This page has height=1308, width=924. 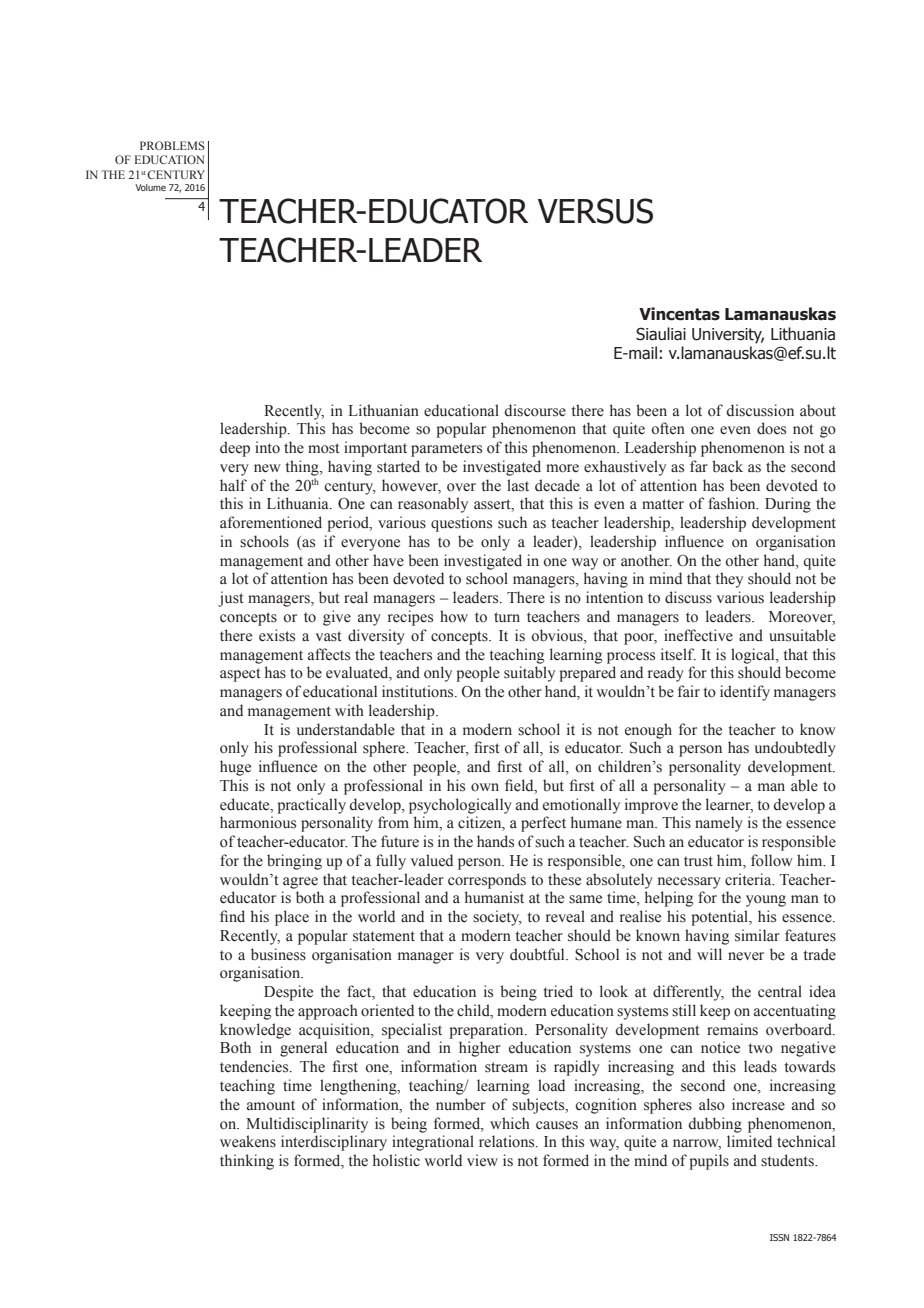 What do you see at coordinates (745, 693) in the page?
I see `identify` at bounding box center [745, 693].
